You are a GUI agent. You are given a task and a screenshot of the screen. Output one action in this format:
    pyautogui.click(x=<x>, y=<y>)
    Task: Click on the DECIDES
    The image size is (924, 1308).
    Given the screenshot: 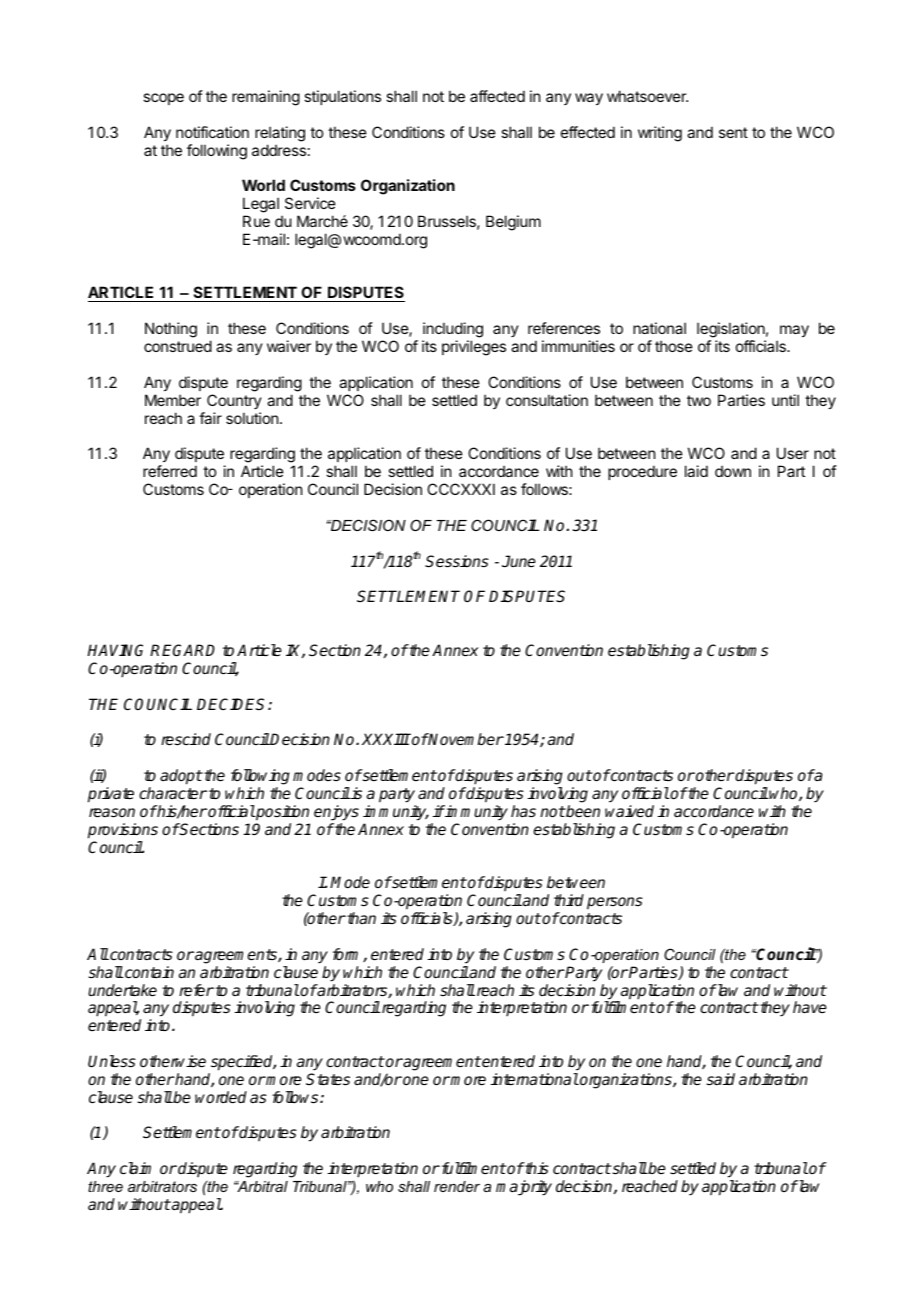 What is the action you would take?
    pyautogui.click(x=233, y=704)
